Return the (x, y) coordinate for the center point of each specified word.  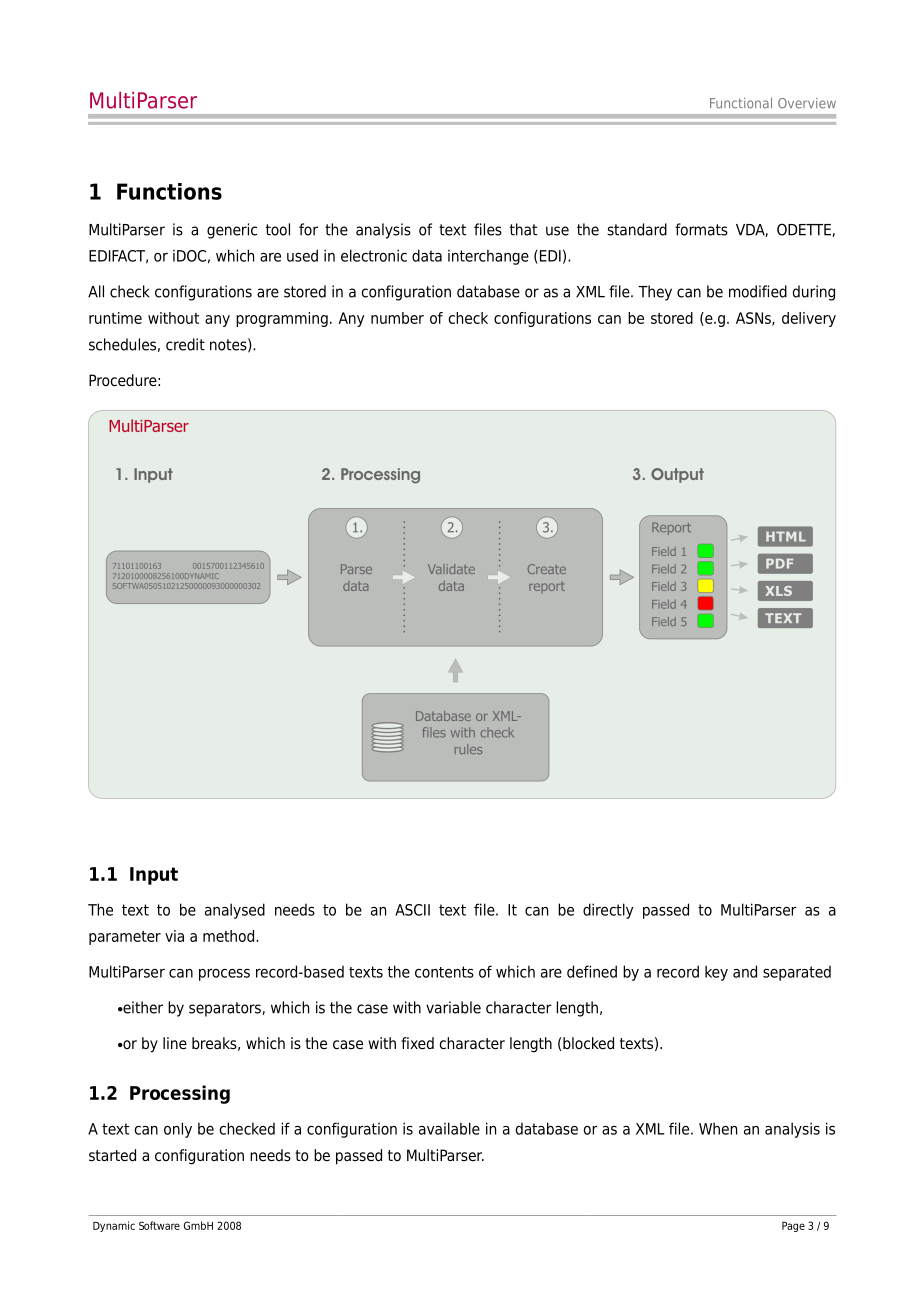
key (716, 973)
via (174, 936)
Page (793, 1227)
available (449, 1128)
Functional (741, 103)
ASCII (412, 910)
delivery (809, 319)
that (523, 229)
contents (444, 972)
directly (608, 911)
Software (159, 1225)
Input (154, 876)
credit (185, 344)
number (397, 318)
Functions (169, 191)
